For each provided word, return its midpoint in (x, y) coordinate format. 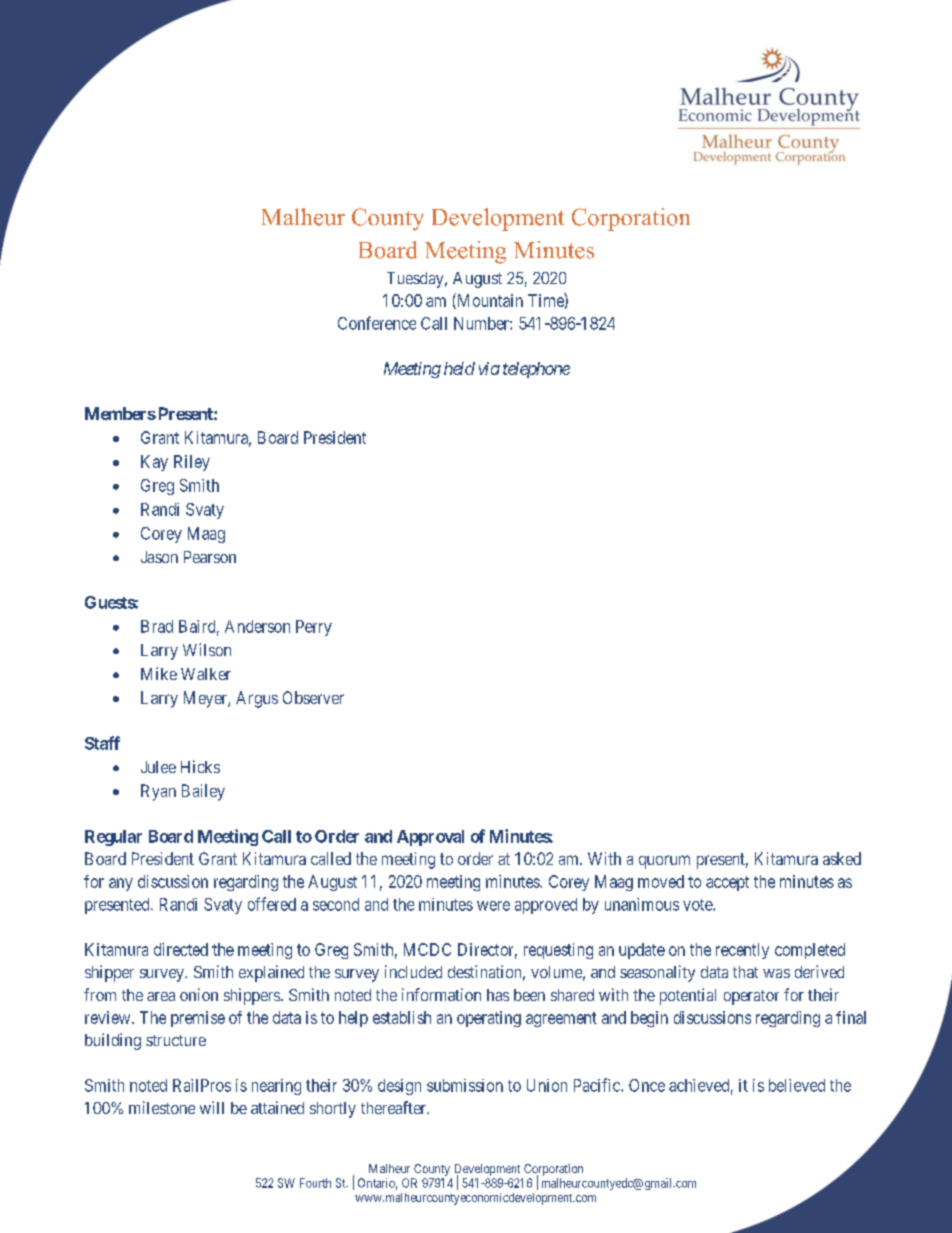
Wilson (207, 649)
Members (120, 413)
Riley (192, 463)
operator (751, 997)
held (459, 368)
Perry (314, 628)
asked (842, 858)
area (161, 996)
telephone (536, 370)
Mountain (489, 301)
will (212, 1107)
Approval (430, 838)
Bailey (203, 792)
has (498, 995)
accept (727, 883)
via (489, 368)
